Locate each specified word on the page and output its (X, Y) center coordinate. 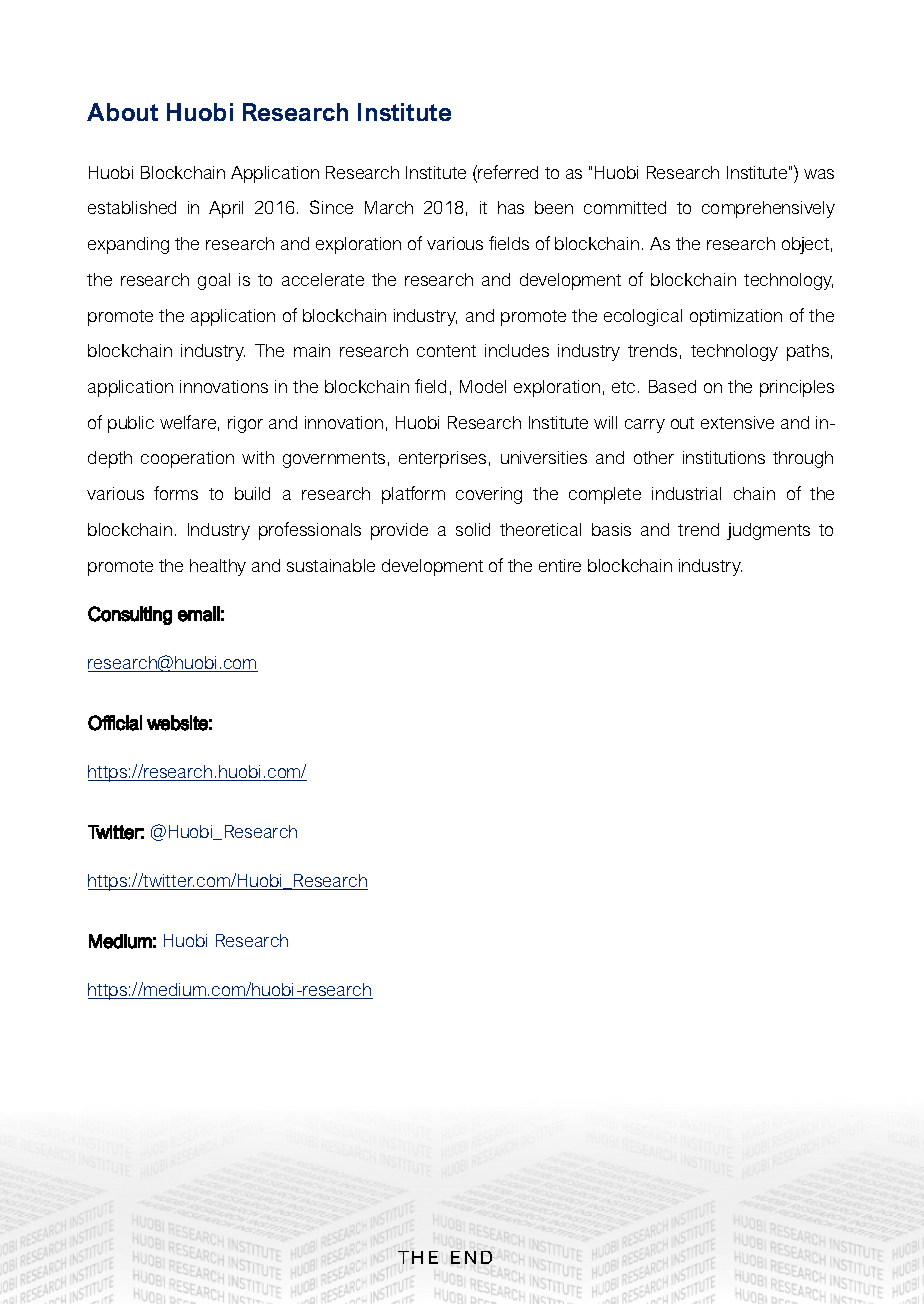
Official (115, 723)
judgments (768, 531)
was (819, 174)
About (122, 112)
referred (508, 172)
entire (560, 565)
